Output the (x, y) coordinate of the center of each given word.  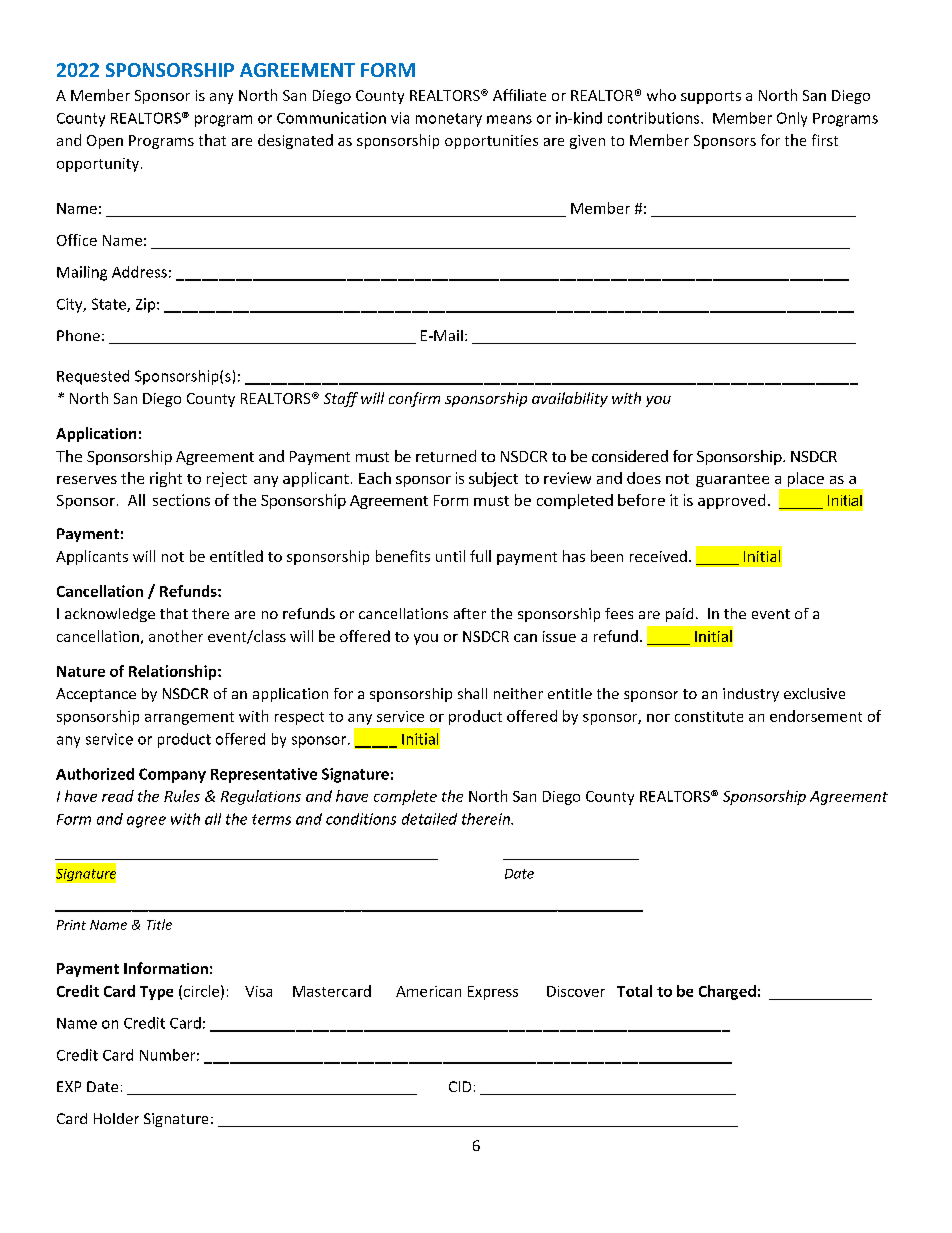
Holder (116, 1118)
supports (711, 97)
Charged (727, 992)
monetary (449, 120)
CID (460, 1086)
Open (105, 142)
